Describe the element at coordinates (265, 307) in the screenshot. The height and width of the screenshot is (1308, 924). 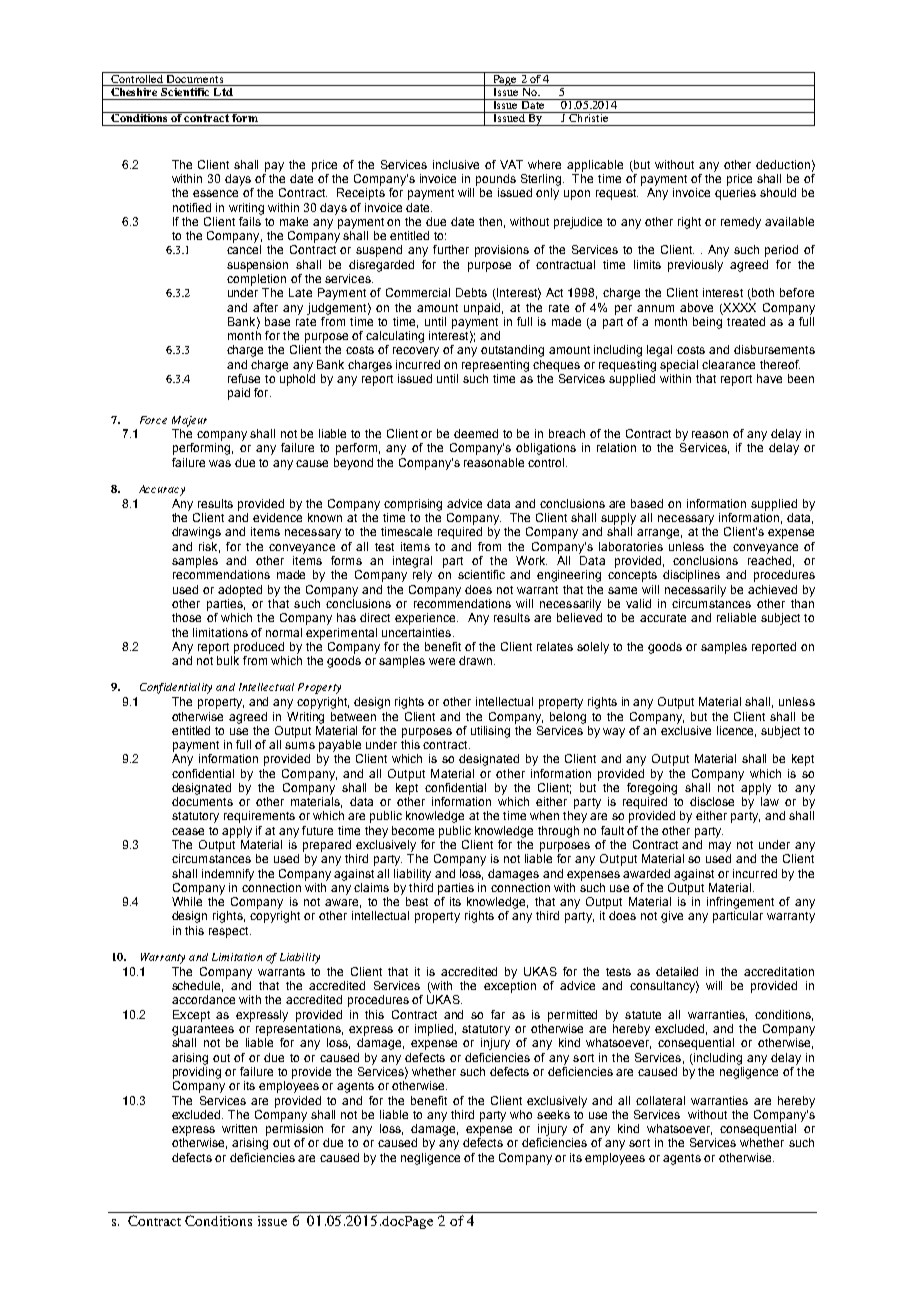
I see `after` at that location.
